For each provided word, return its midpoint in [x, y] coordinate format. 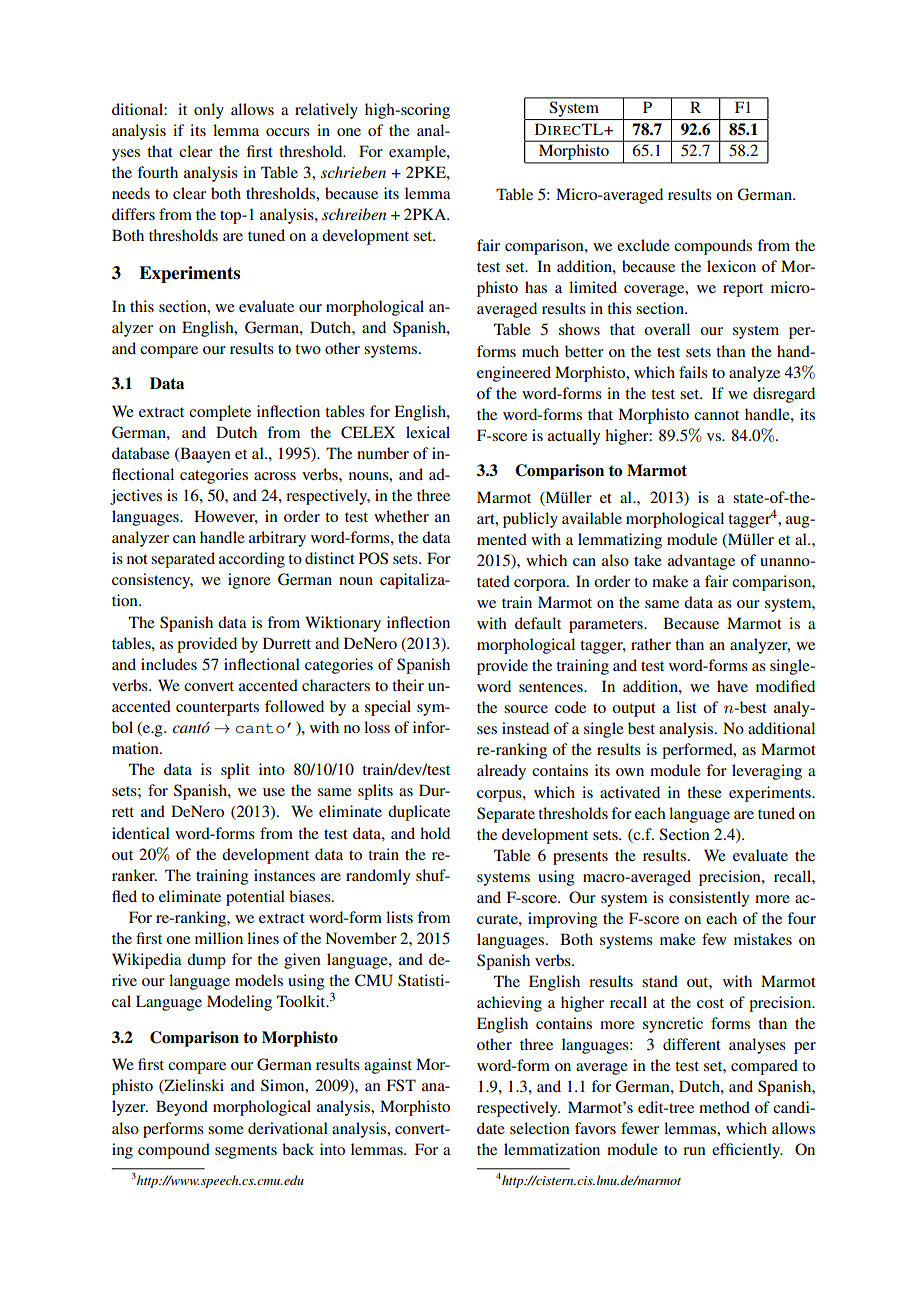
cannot [716, 415]
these [704, 792]
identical [141, 833]
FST [401, 1085]
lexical [428, 432]
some [226, 1130]
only [209, 111]
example [418, 153]
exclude [643, 245]
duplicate [419, 813]
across [275, 476]
